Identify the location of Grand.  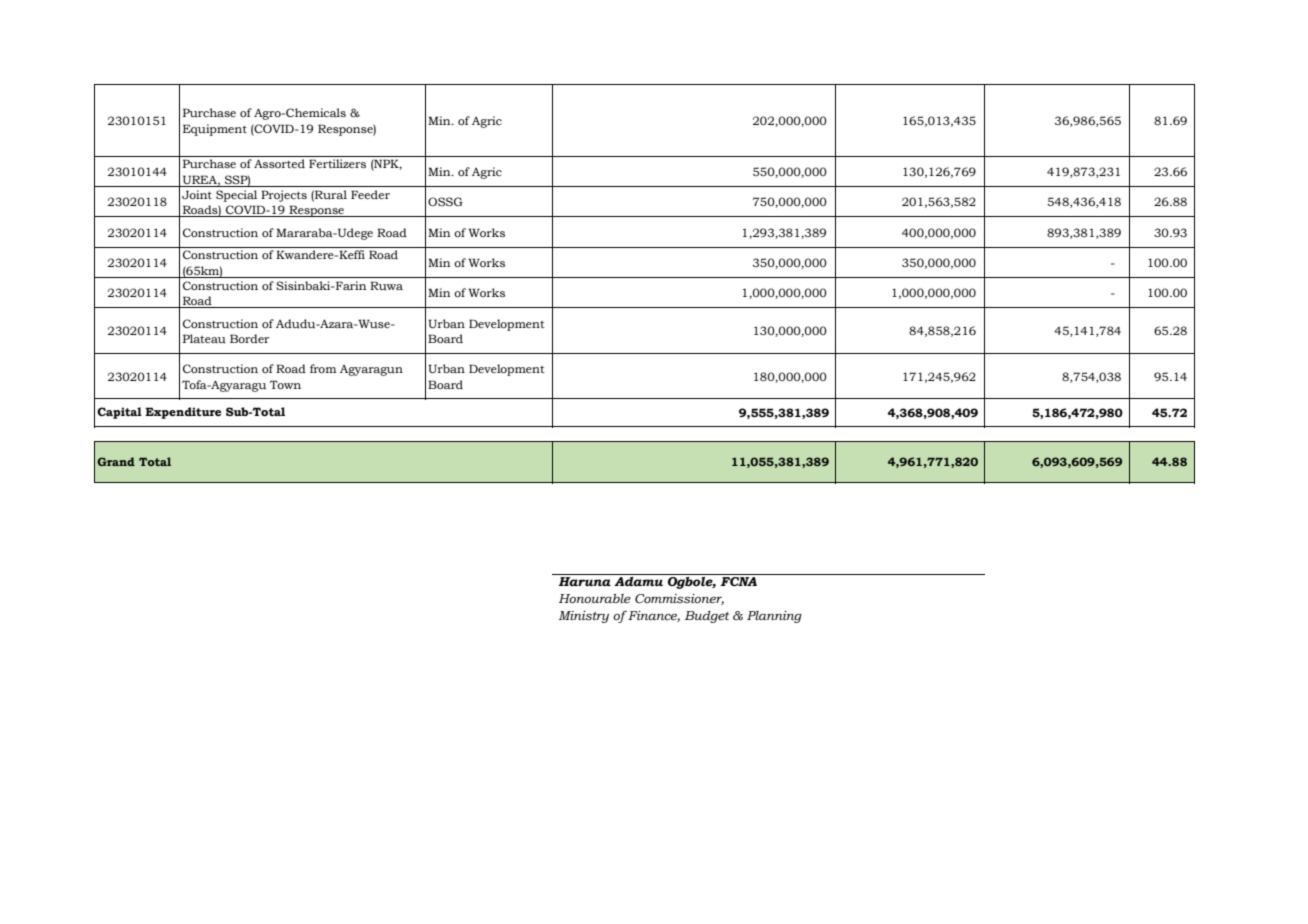
(116, 461).
